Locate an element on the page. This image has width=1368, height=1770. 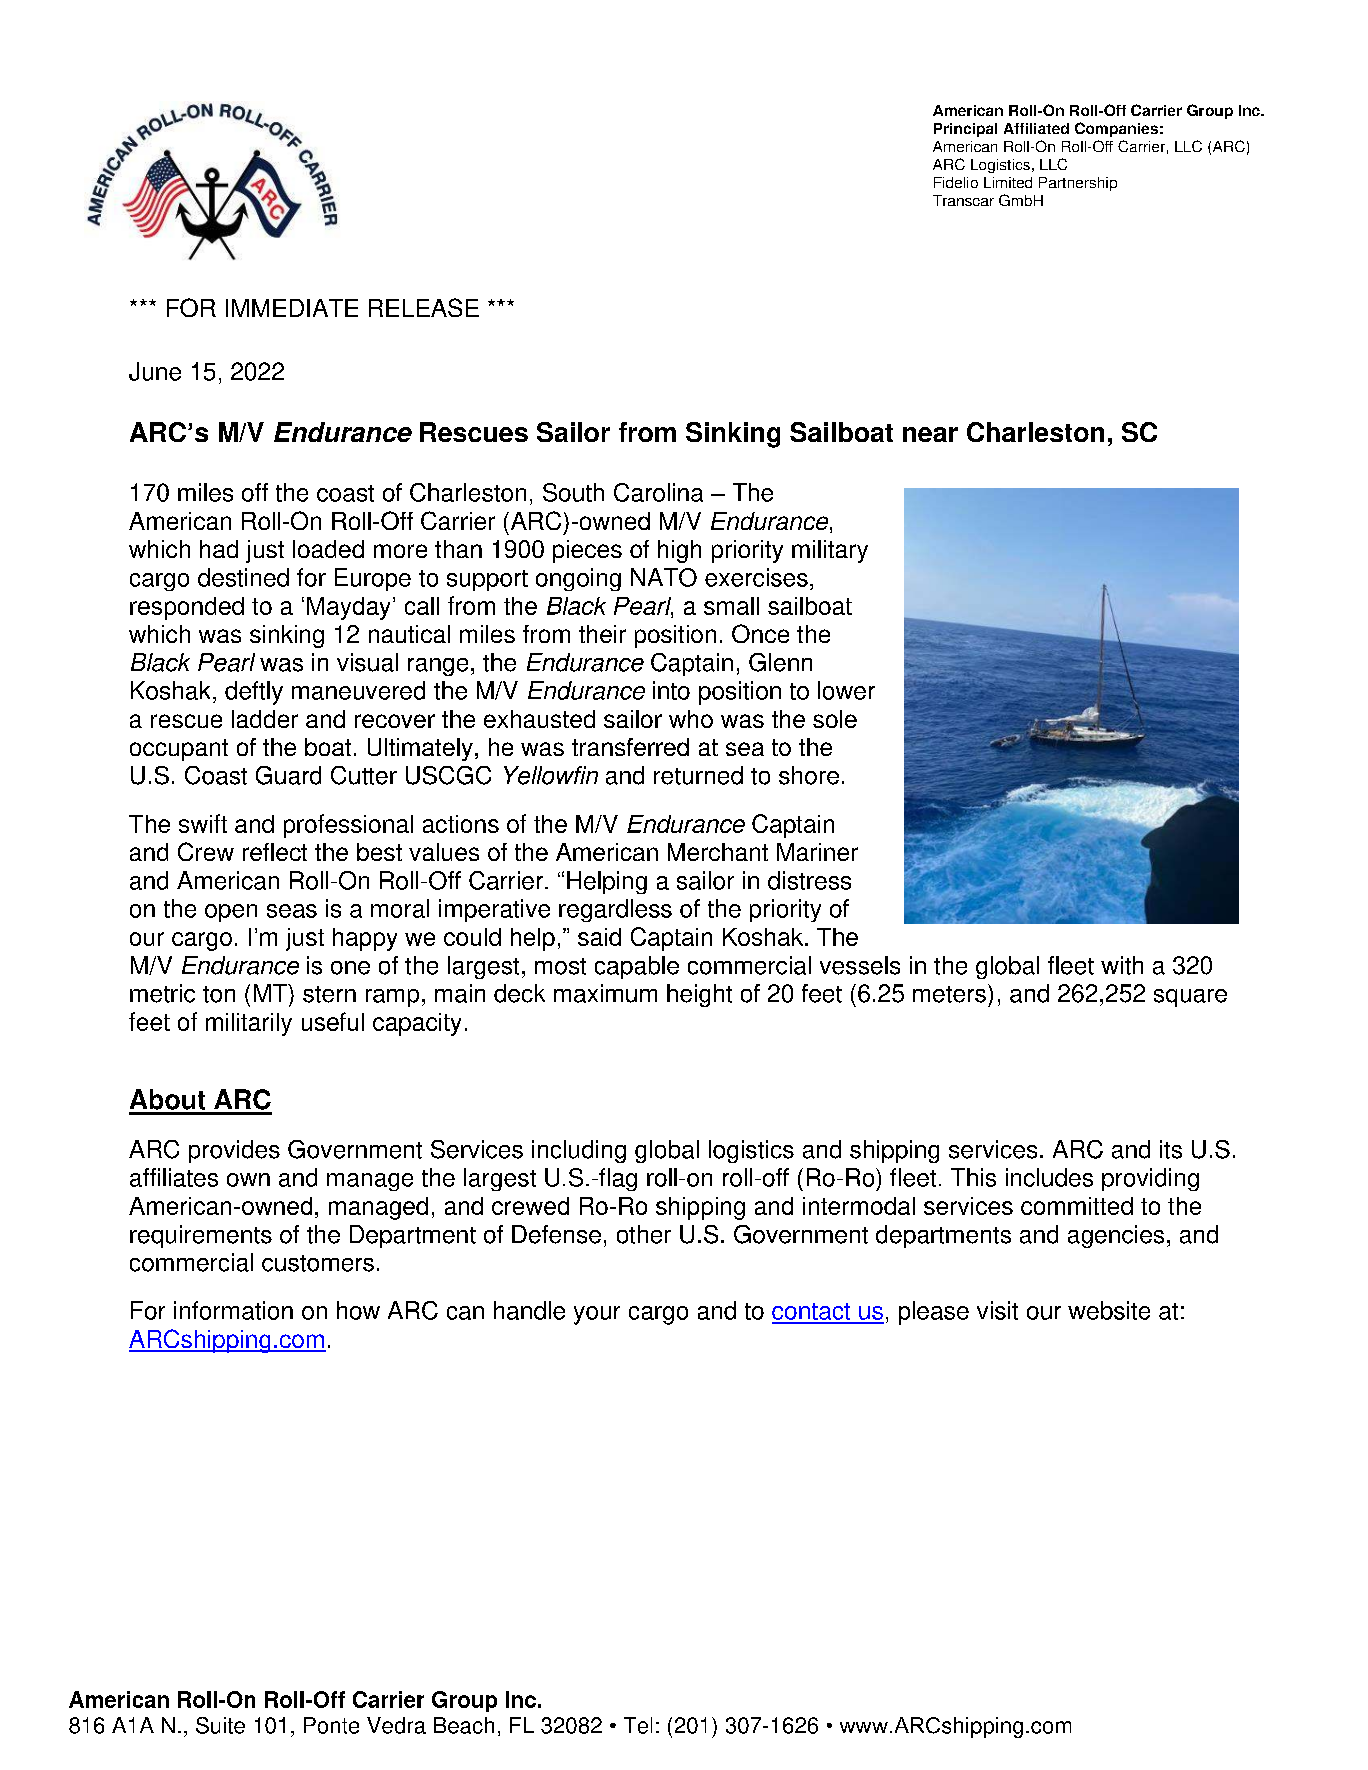
Partnership is located at coordinates (1078, 184).
